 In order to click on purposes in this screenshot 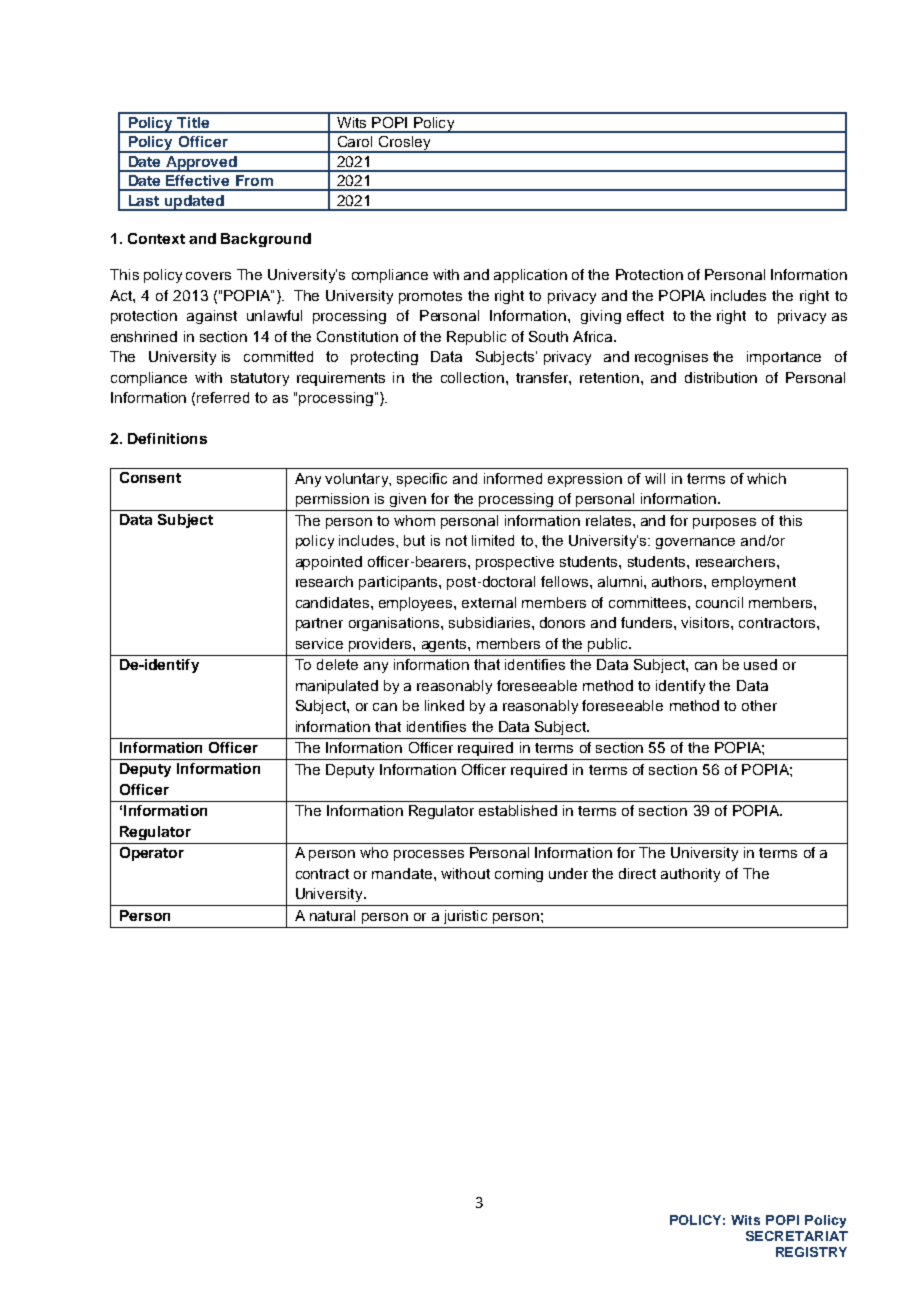, I will do `click(724, 523)`.
